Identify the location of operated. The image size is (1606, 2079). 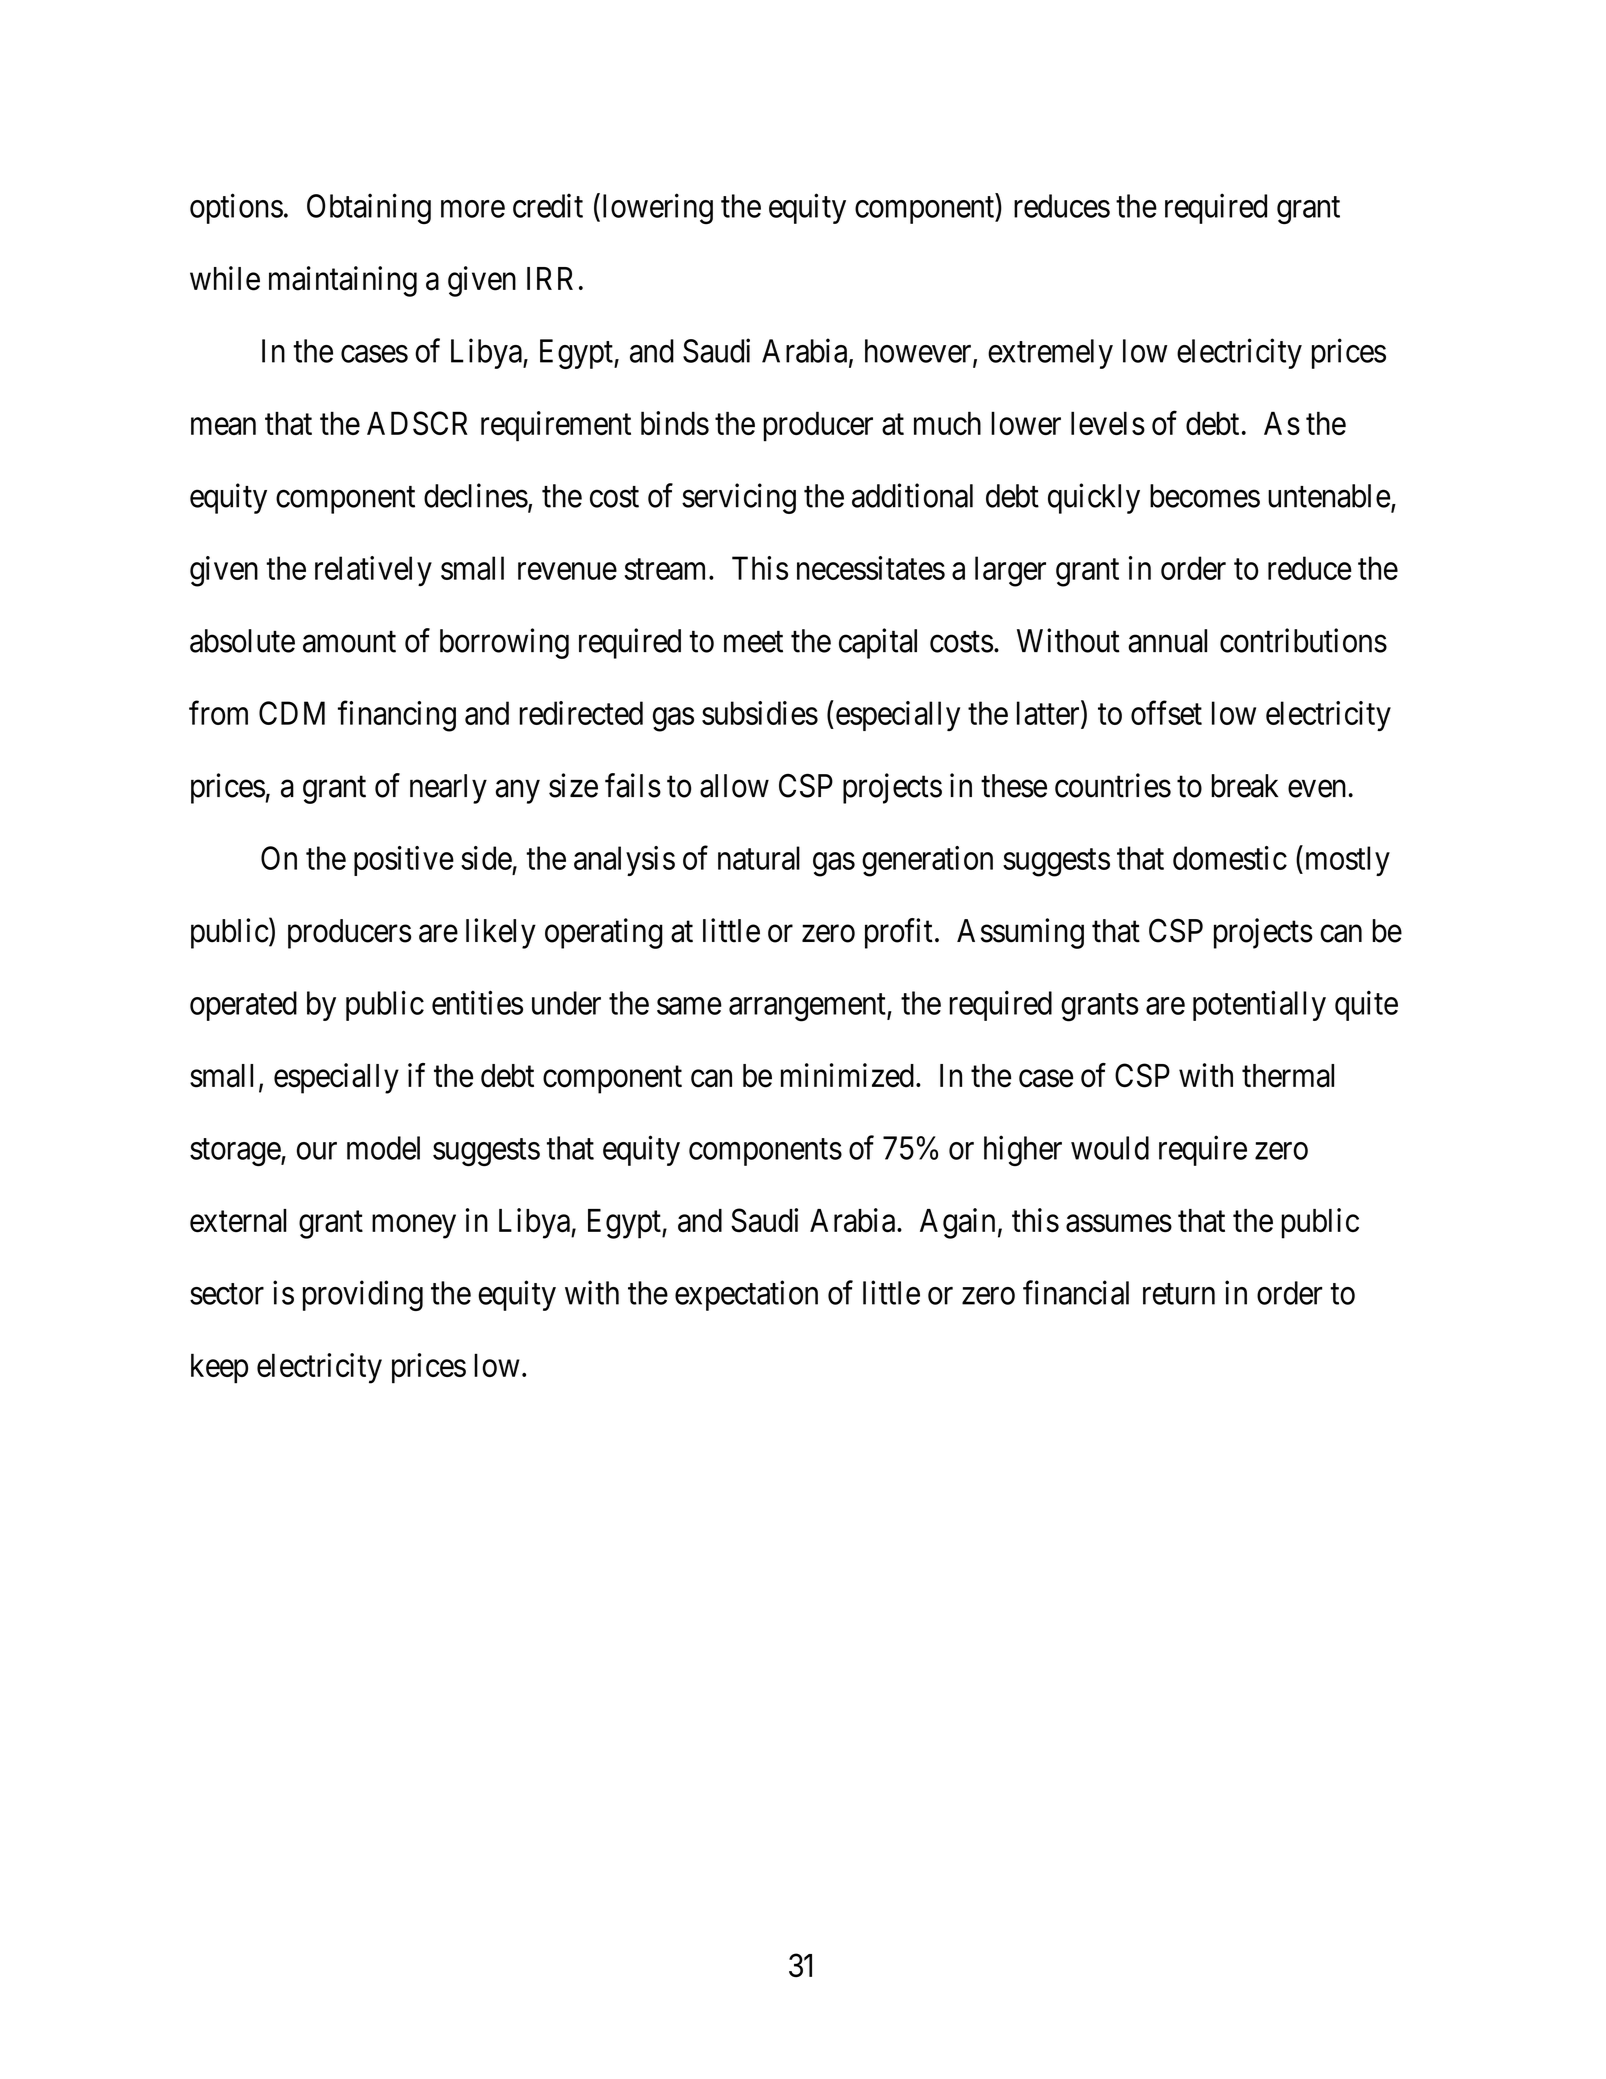
(243, 1006).
